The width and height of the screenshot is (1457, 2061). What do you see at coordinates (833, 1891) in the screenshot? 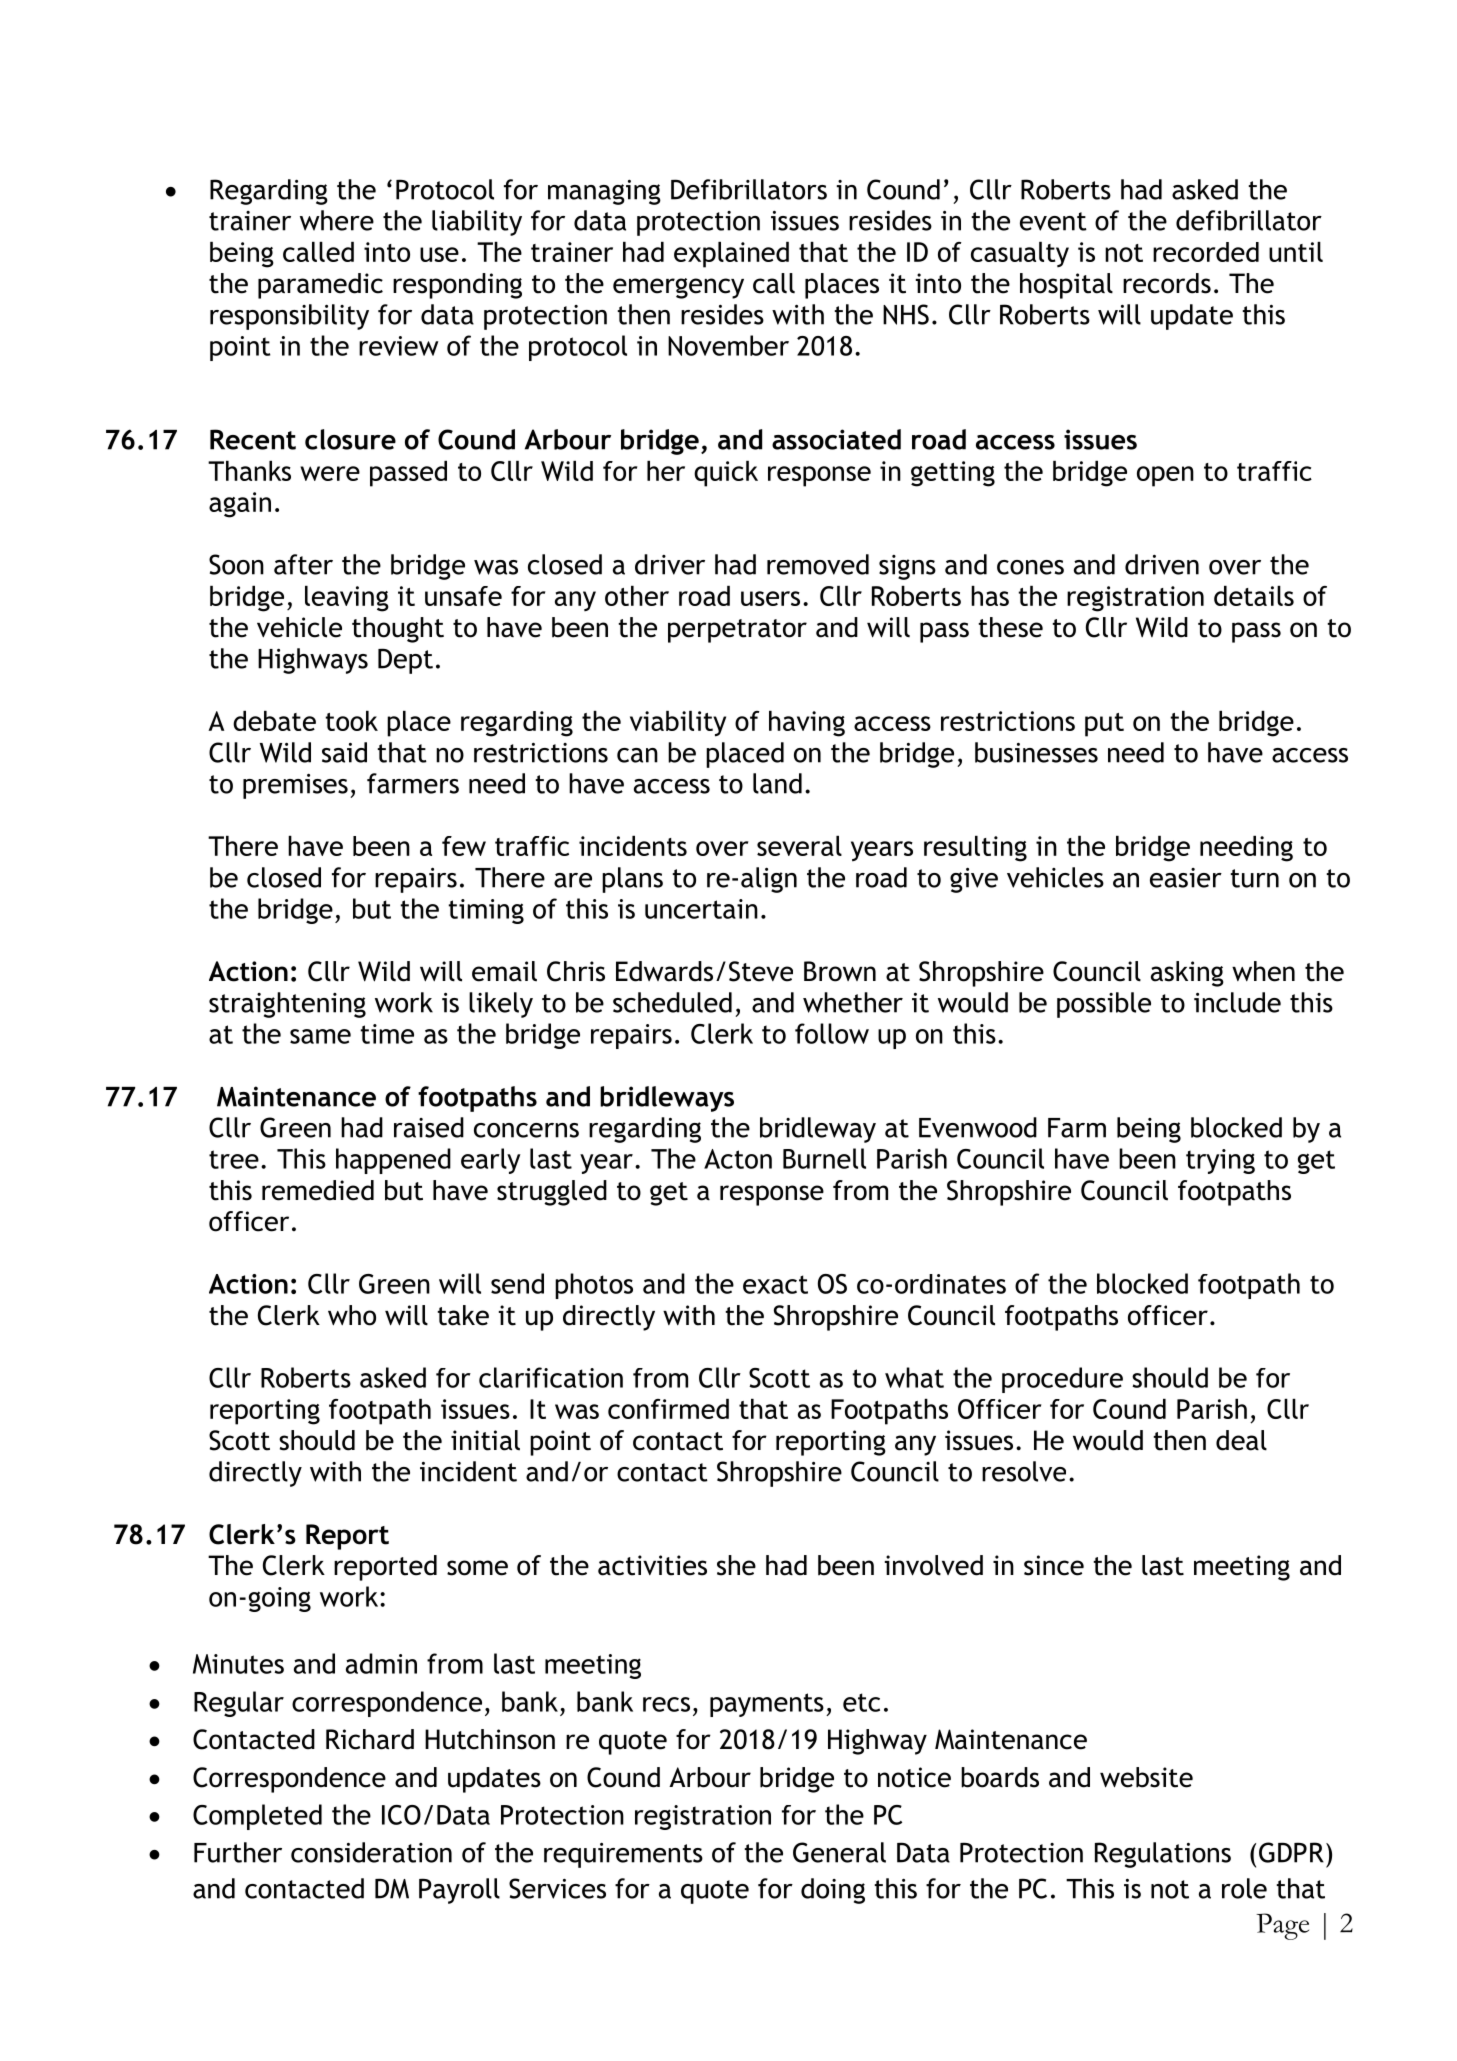
I see `doing` at bounding box center [833, 1891].
